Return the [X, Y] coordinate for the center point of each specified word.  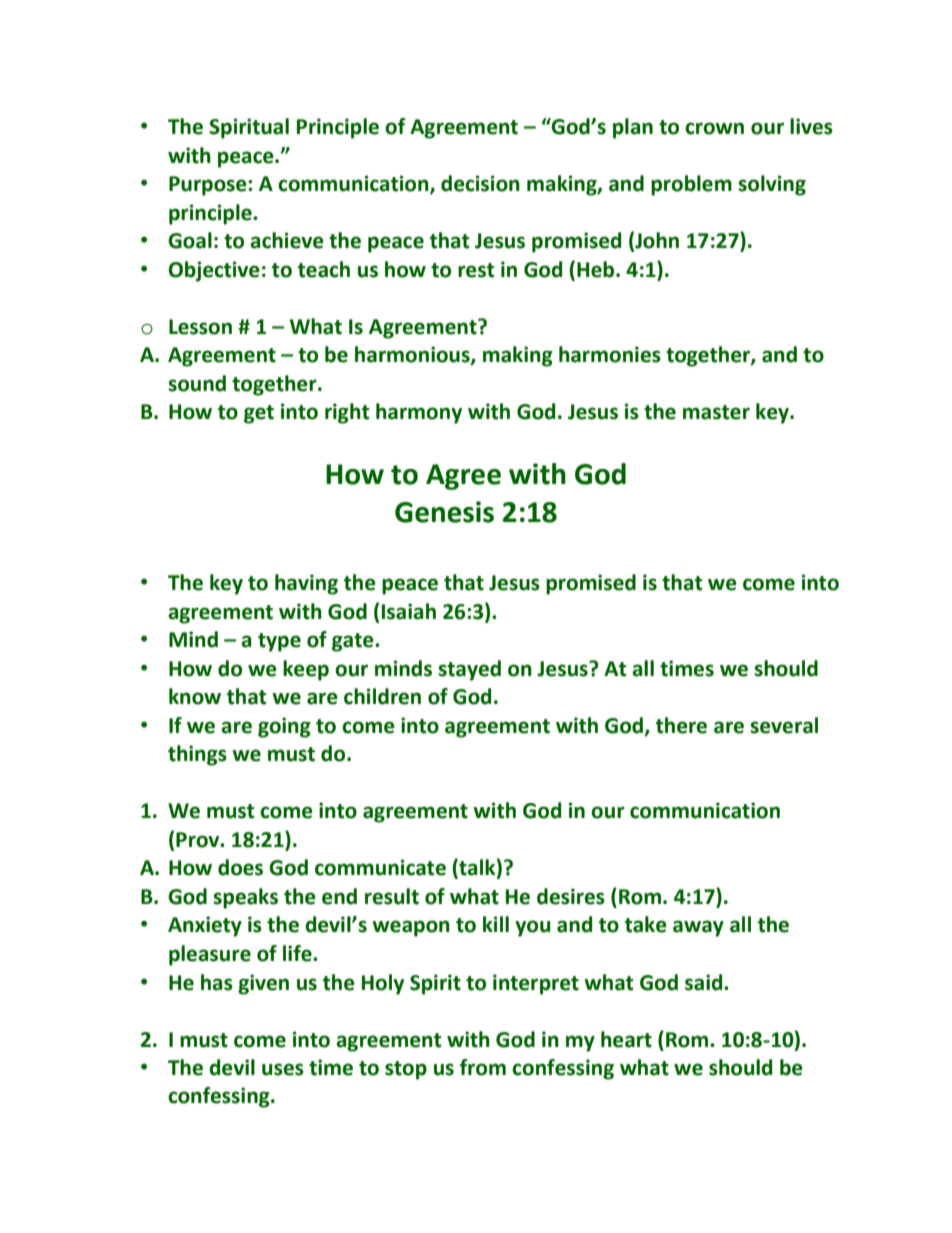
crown [714, 128]
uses [283, 1069]
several [784, 725]
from [483, 1067]
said [705, 982]
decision [480, 183]
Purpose [209, 186]
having [306, 584]
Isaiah [409, 611]
